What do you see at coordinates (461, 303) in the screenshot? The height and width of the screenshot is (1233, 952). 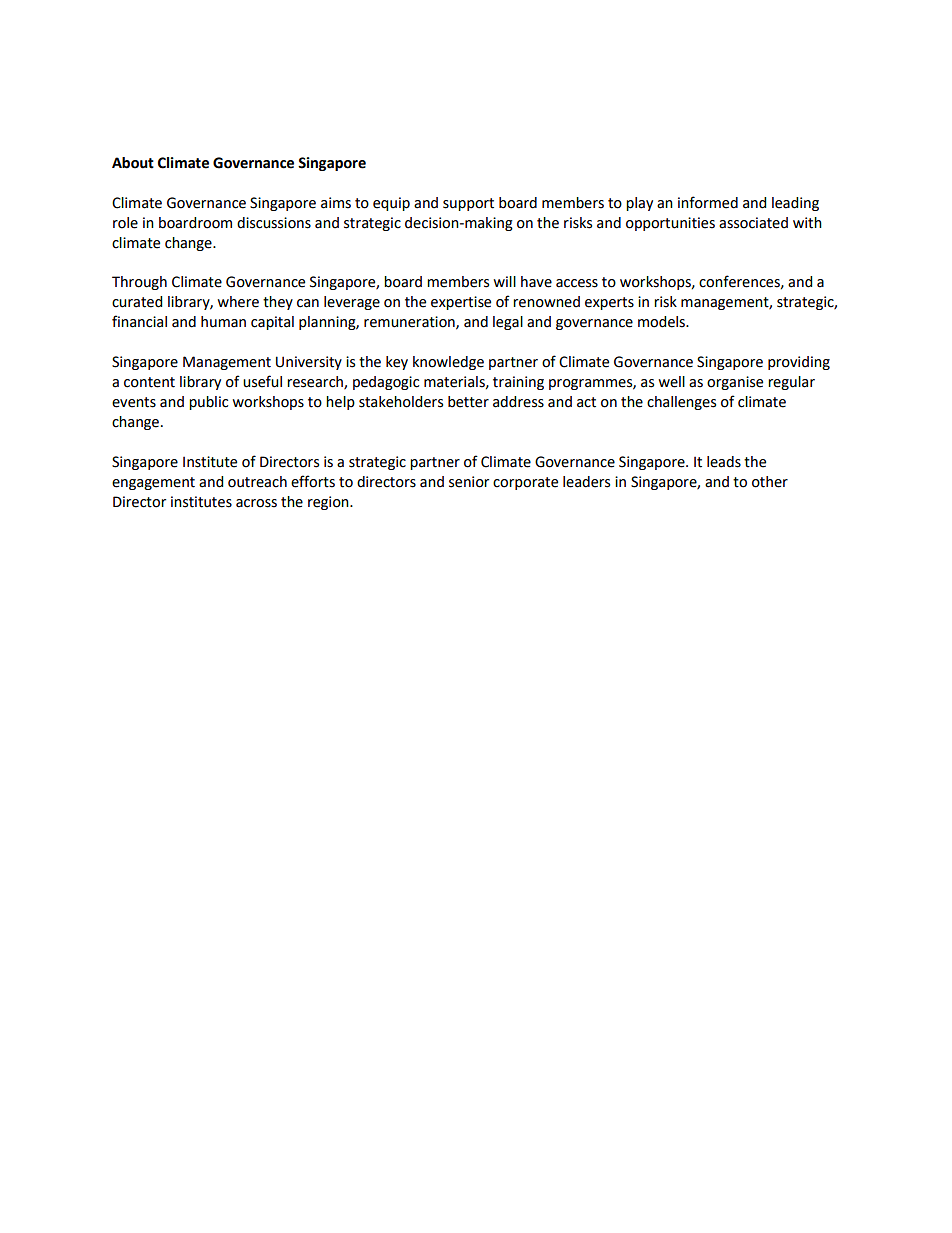 I see `expertise` at bounding box center [461, 303].
